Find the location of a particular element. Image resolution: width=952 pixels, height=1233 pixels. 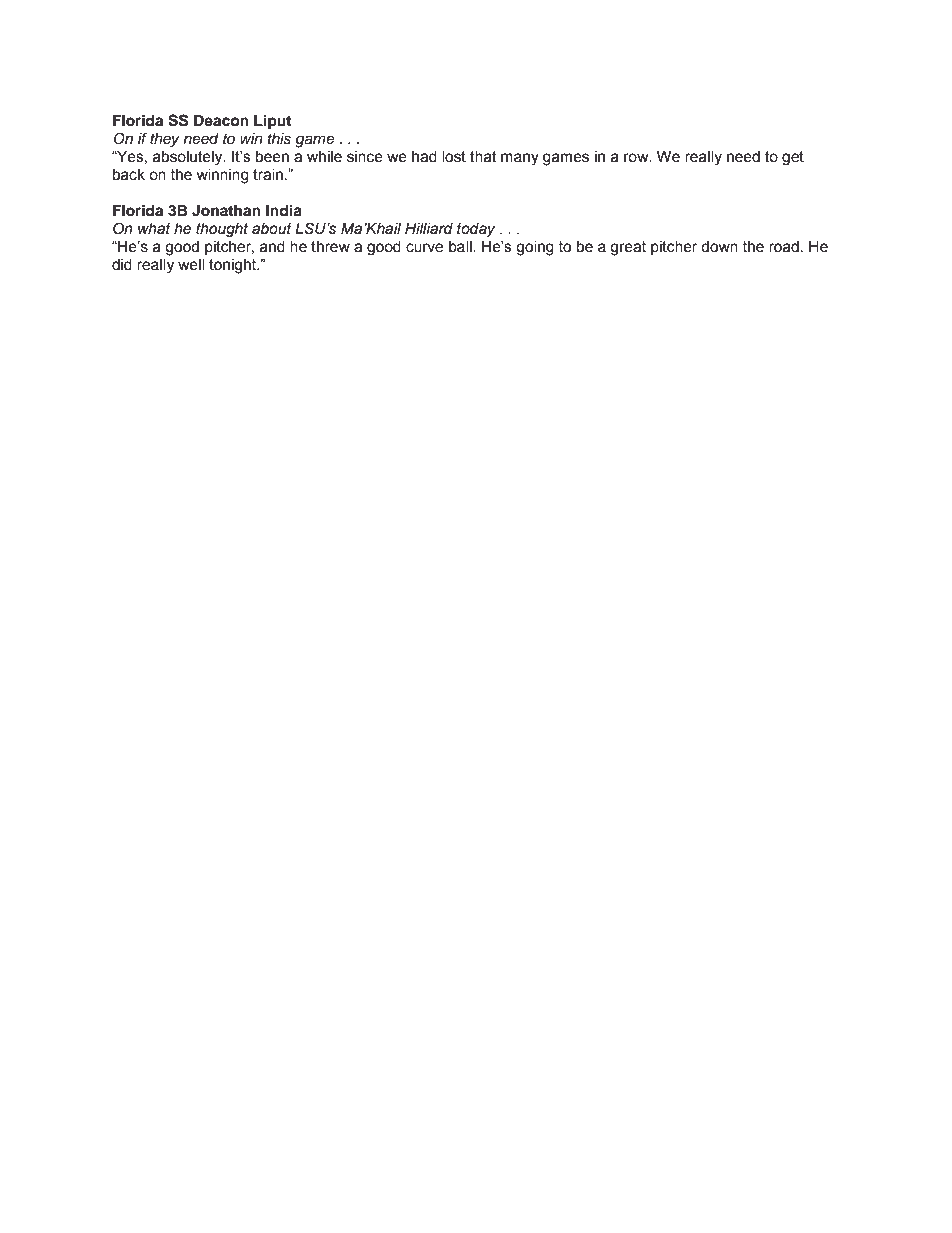

Deacon is located at coordinates (221, 121).
